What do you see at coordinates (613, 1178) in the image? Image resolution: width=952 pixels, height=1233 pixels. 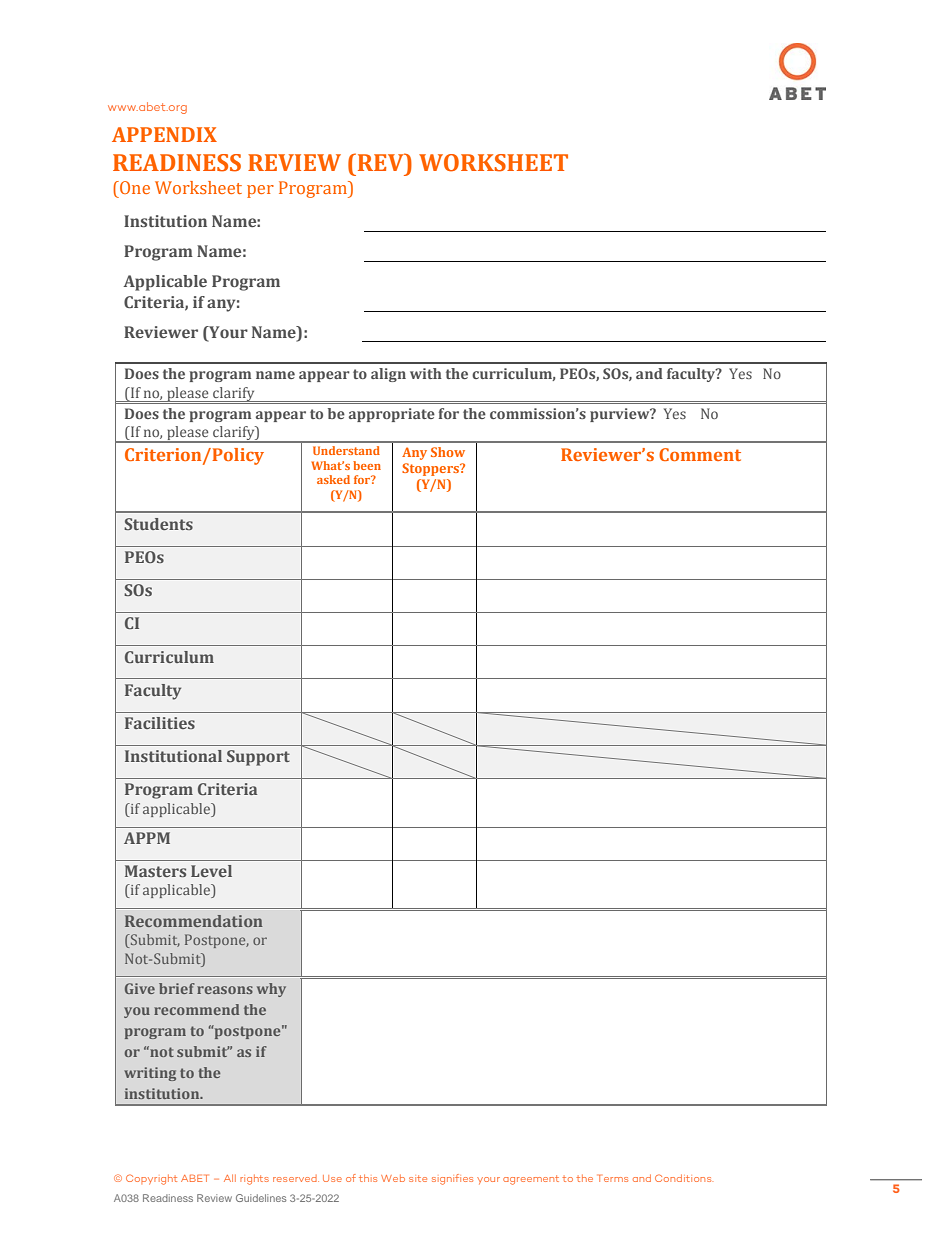 I see `Terms` at bounding box center [613, 1178].
